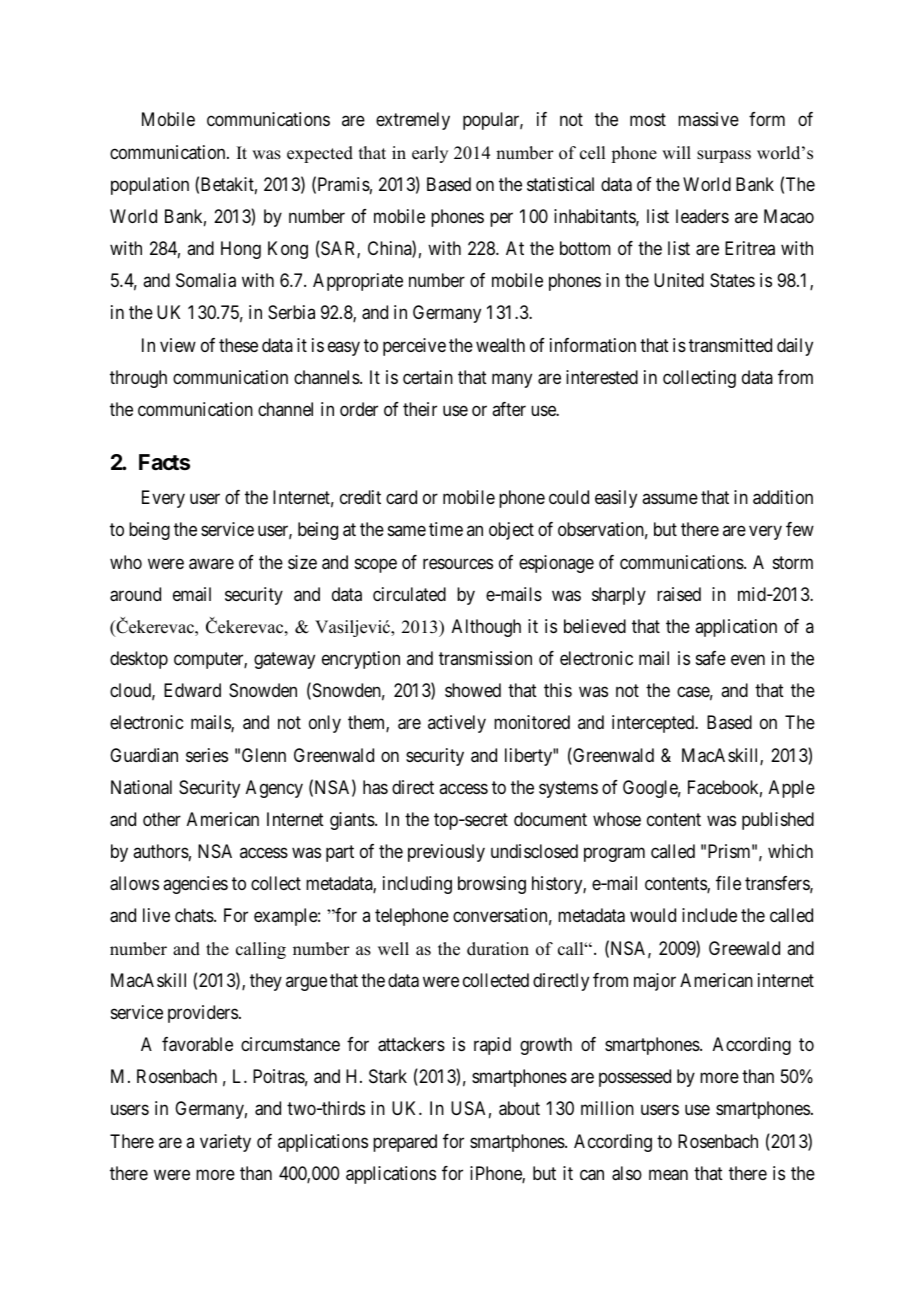 The image size is (924, 1308). I want to click on population, so click(150, 186).
